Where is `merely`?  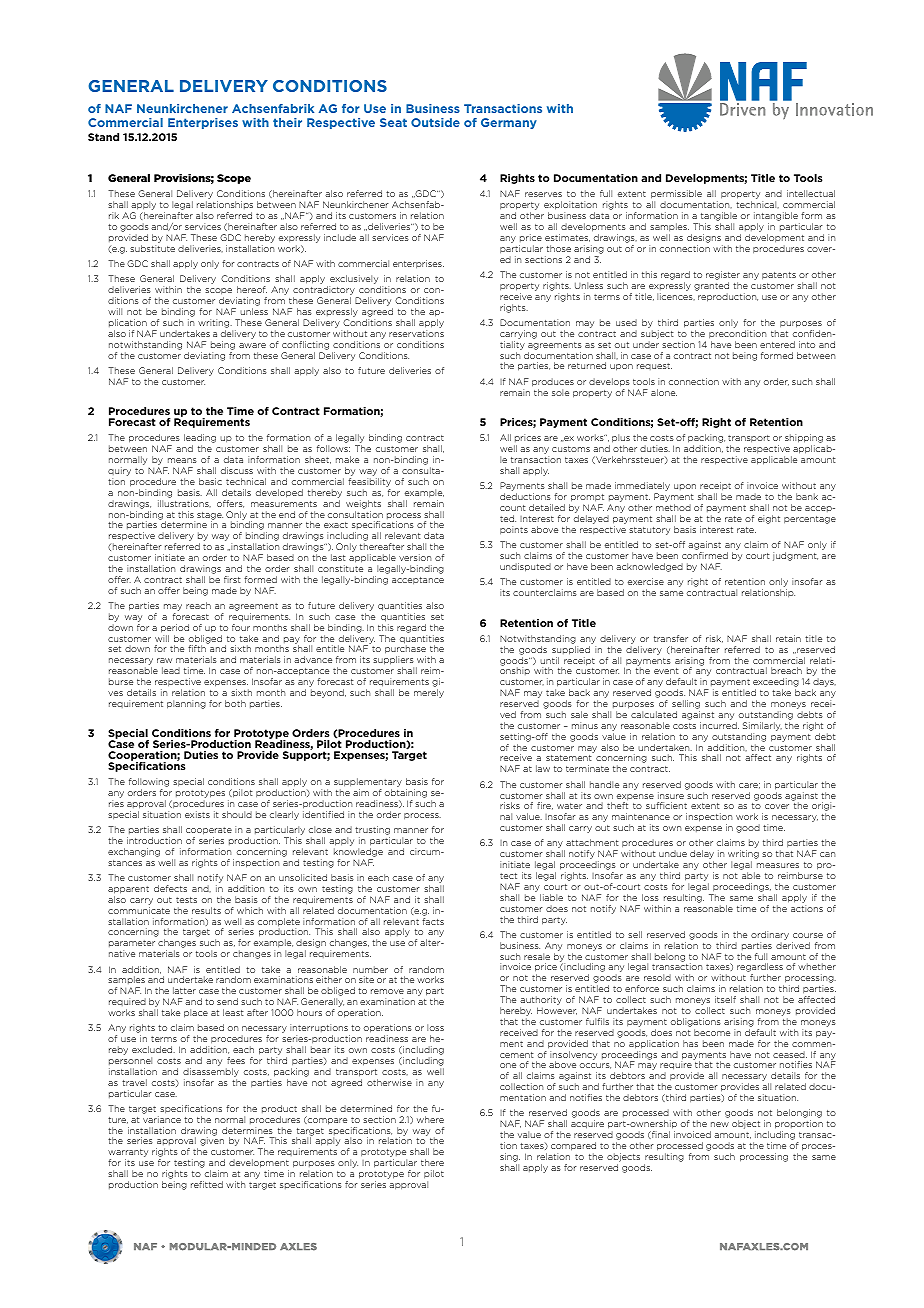 merely is located at coordinates (429, 693).
